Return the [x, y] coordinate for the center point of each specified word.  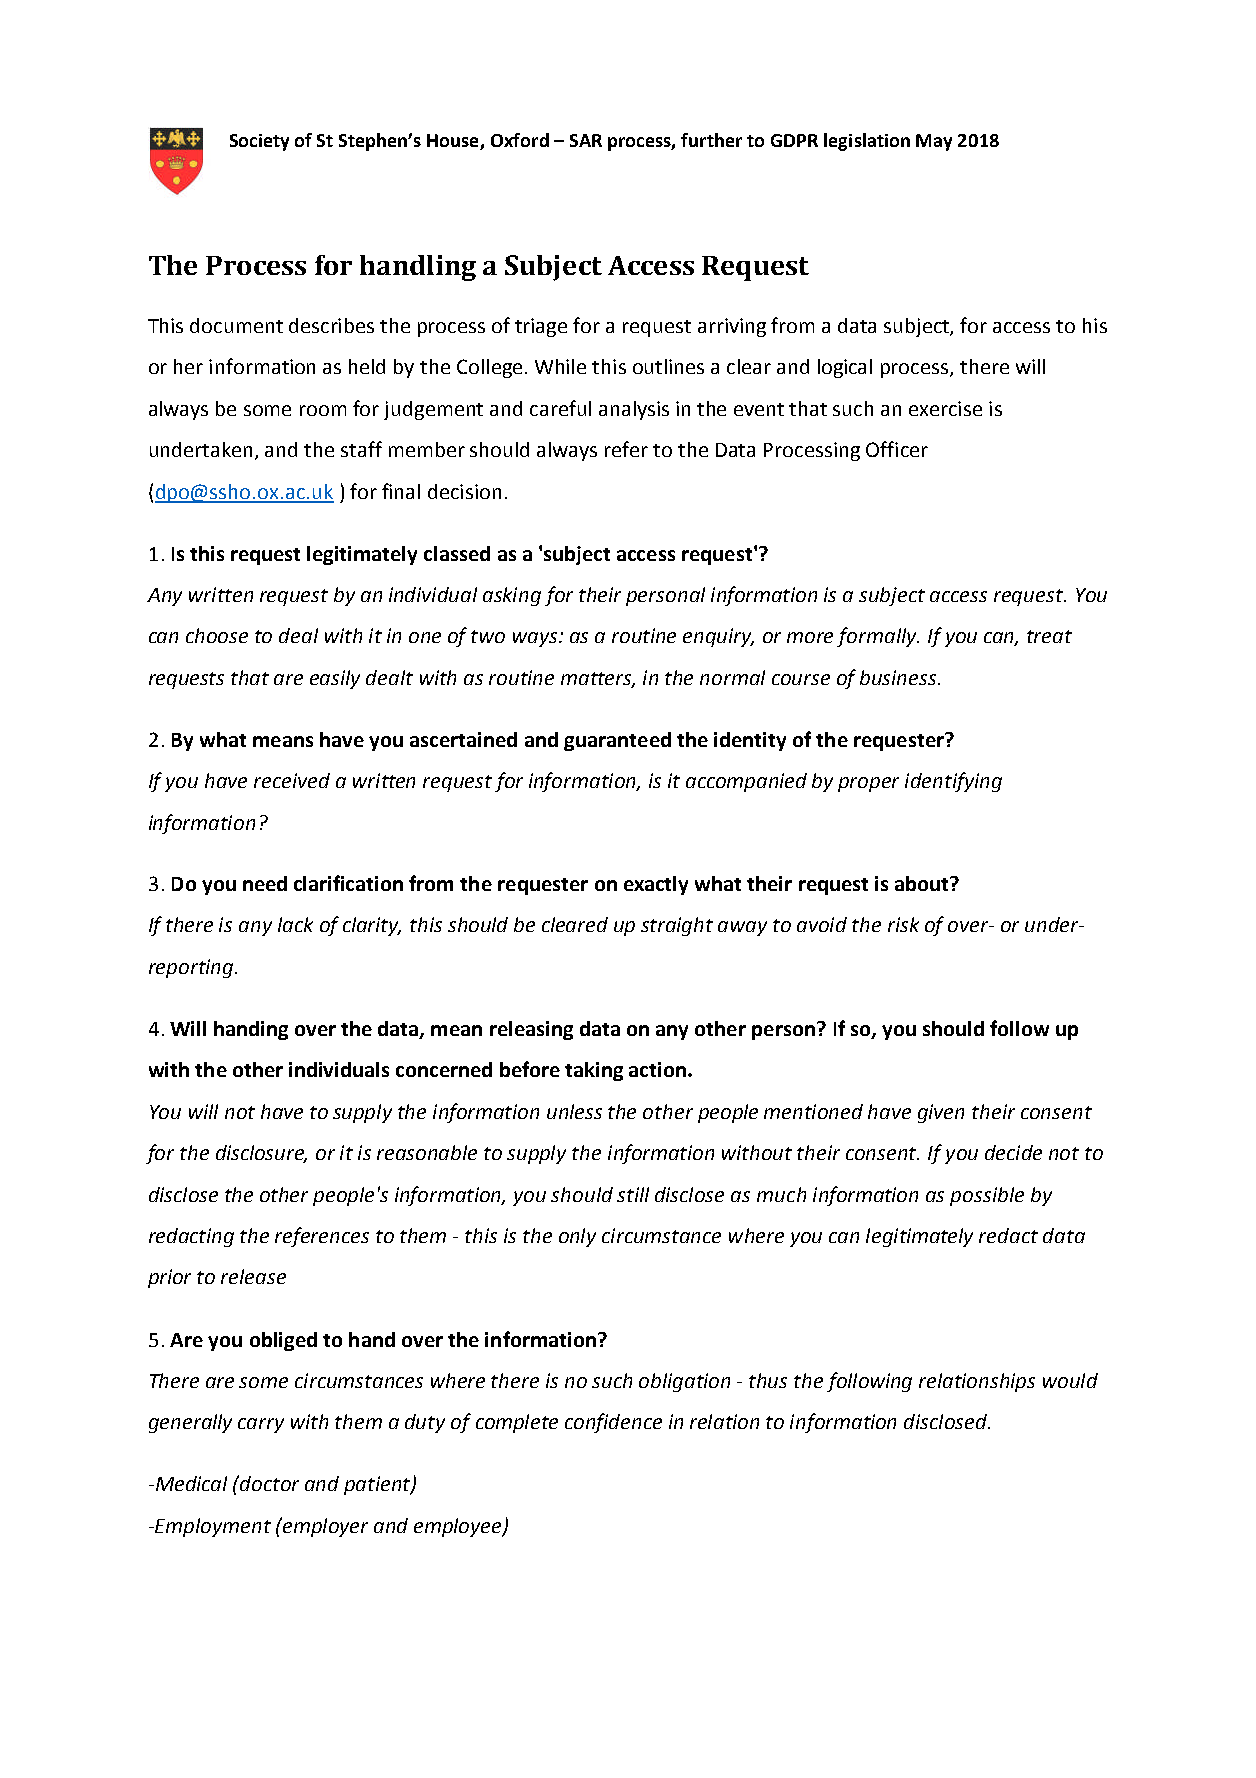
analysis [634, 410]
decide [1013, 1152]
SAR [586, 140]
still [633, 1194]
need [265, 883]
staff [361, 449]
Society [259, 142]
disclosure [261, 1154]
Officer [897, 449]
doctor [269, 1483]
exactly [656, 885]
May [934, 142]
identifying [953, 782]
